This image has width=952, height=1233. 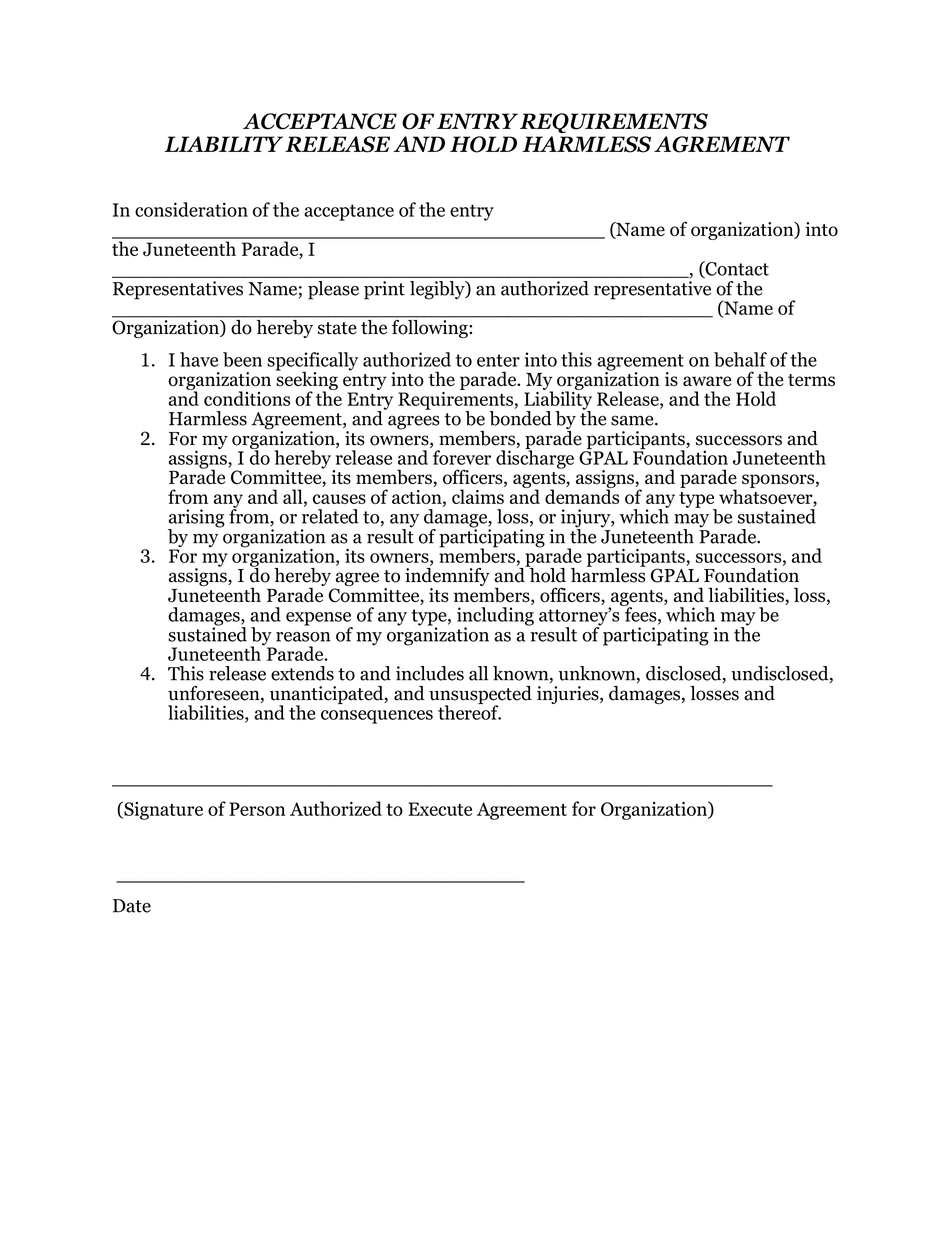 What do you see at coordinates (191, 209) in the image?
I see `consideration` at bounding box center [191, 209].
